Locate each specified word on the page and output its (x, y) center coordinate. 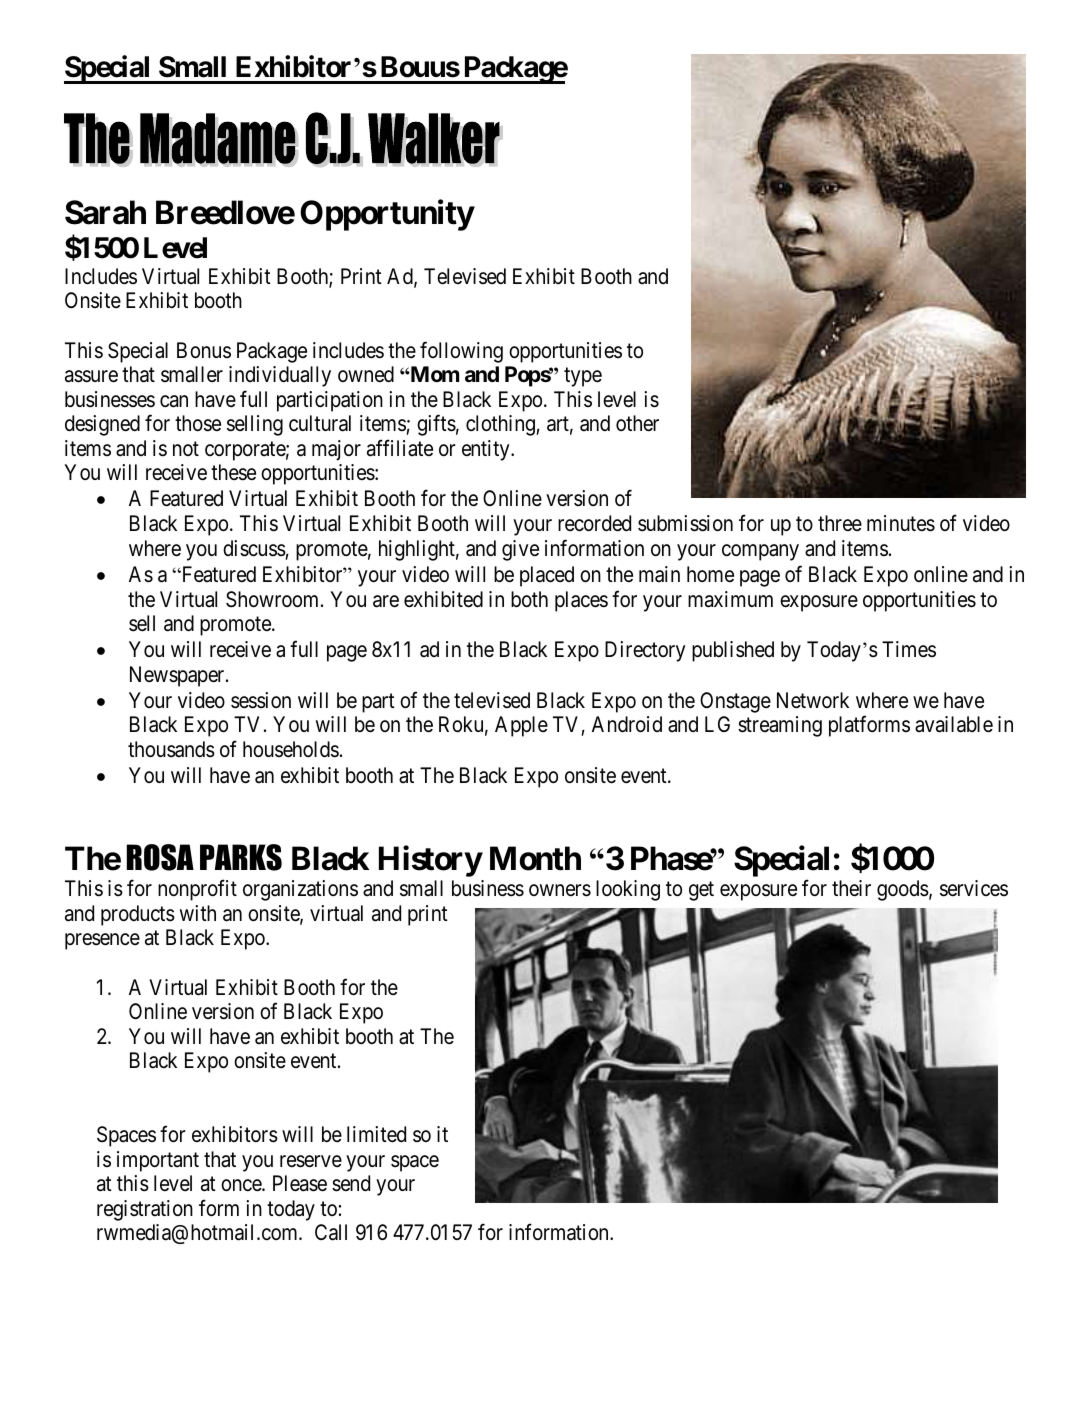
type (583, 377)
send (351, 1183)
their (851, 888)
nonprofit (197, 890)
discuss (254, 548)
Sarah (105, 212)
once (242, 1186)
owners (560, 890)
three (840, 523)
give (520, 550)
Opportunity (387, 215)
